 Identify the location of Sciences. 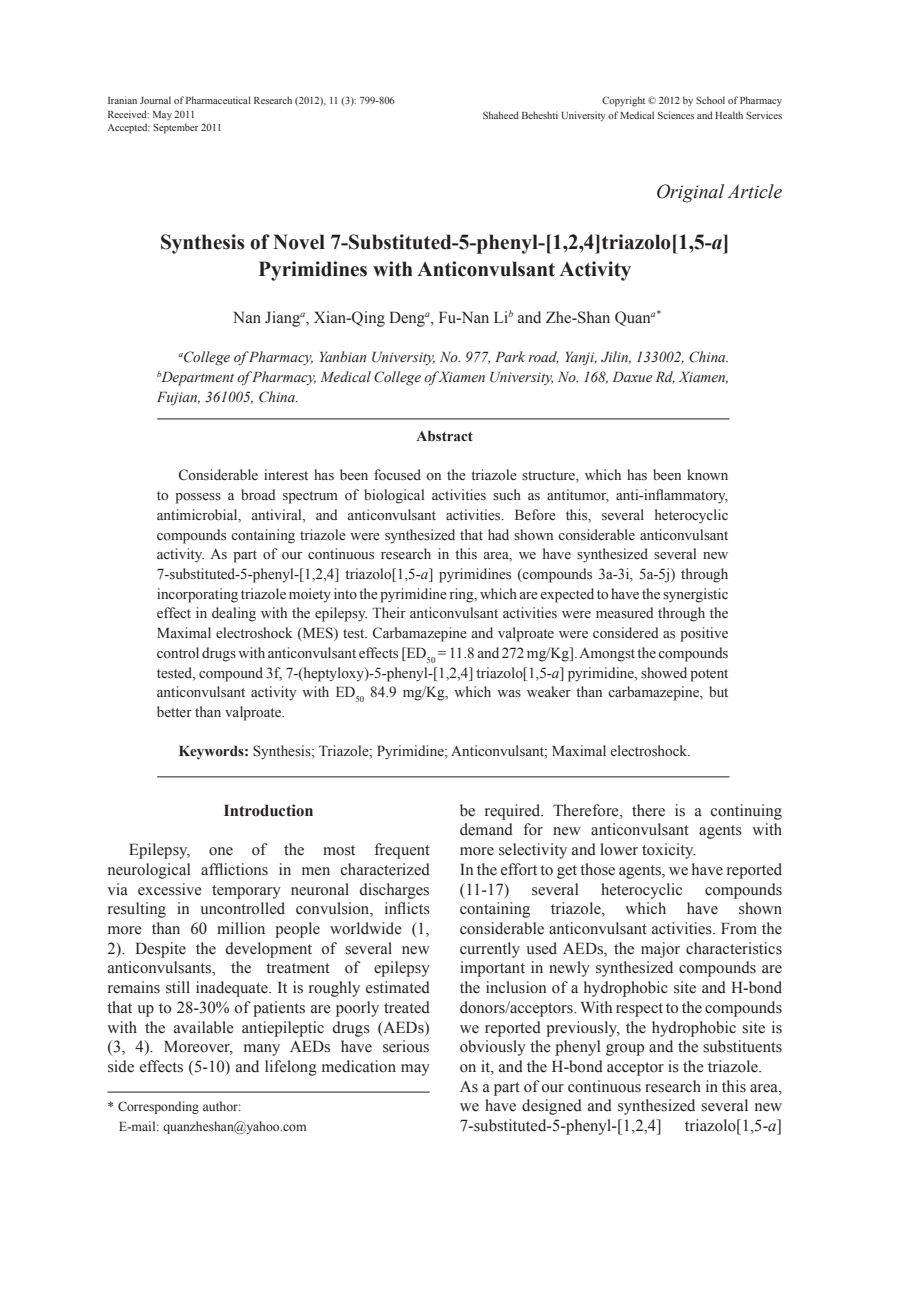
(676, 115).
